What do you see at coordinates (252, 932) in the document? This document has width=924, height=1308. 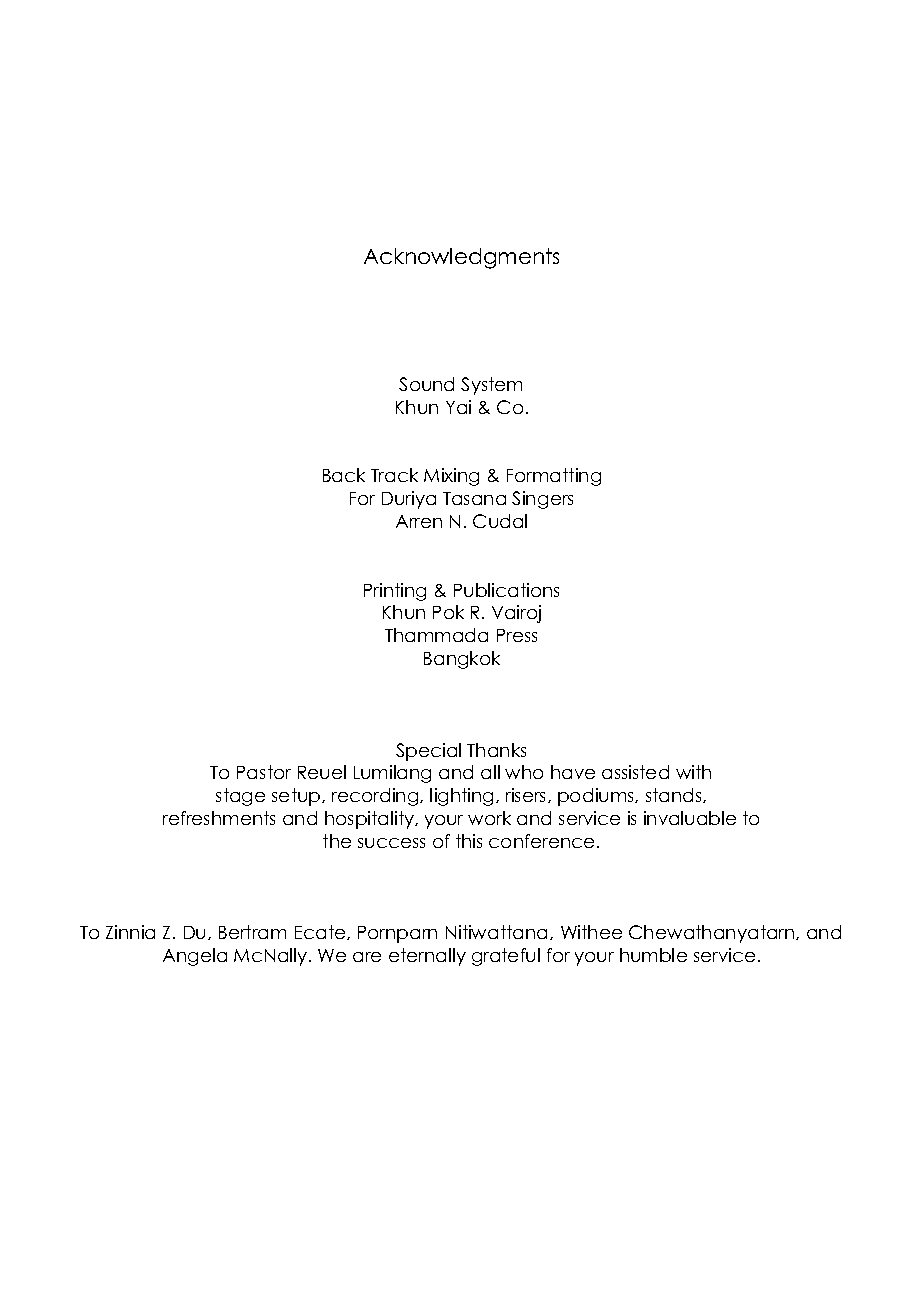 I see `Bertram` at bounding box center [252, 932].
